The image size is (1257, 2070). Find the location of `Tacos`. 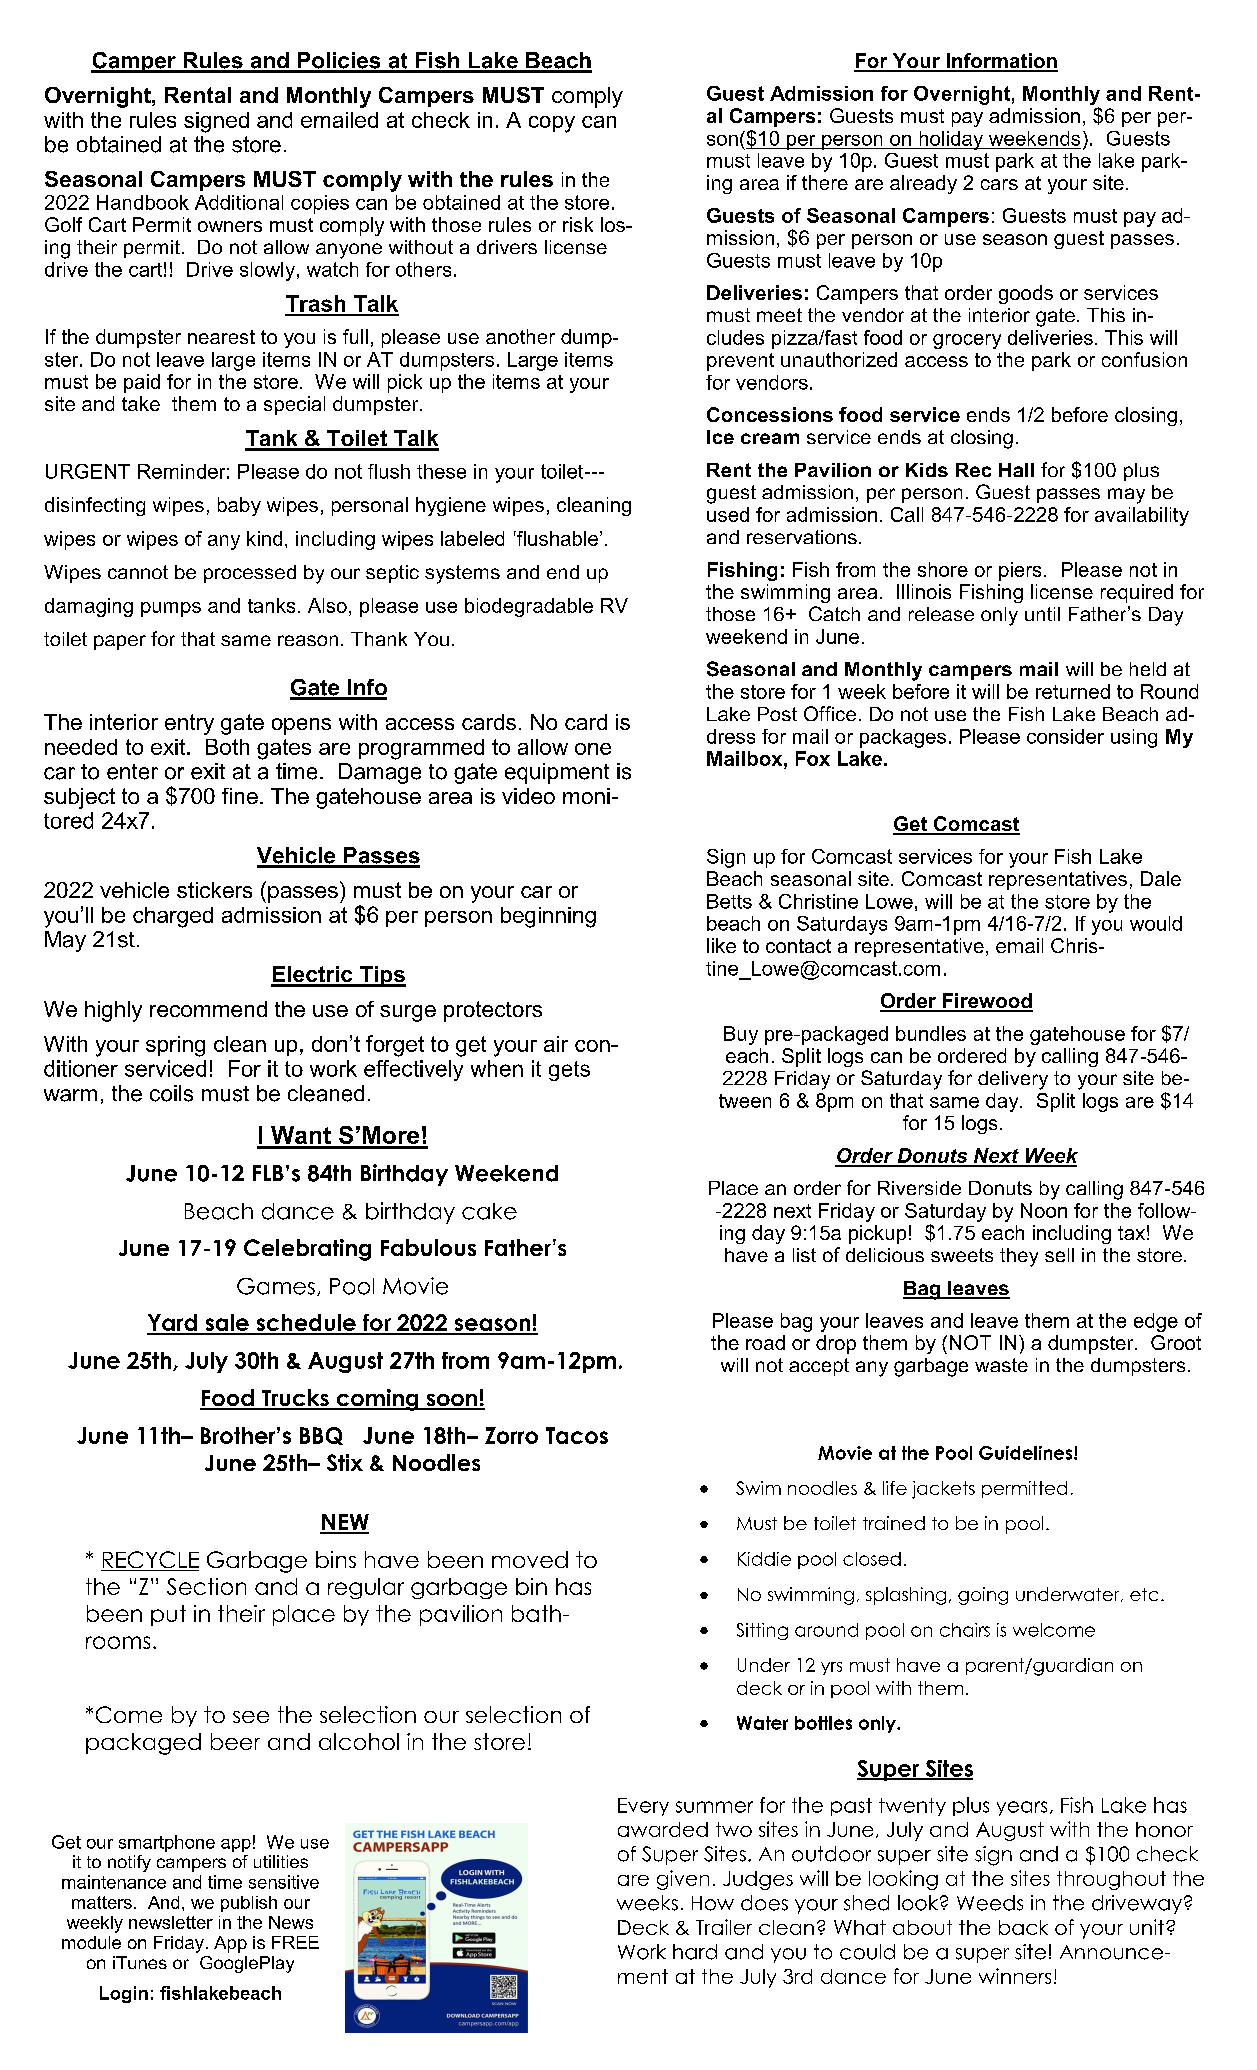

Tacos is located at coordinates (577, 1435).
